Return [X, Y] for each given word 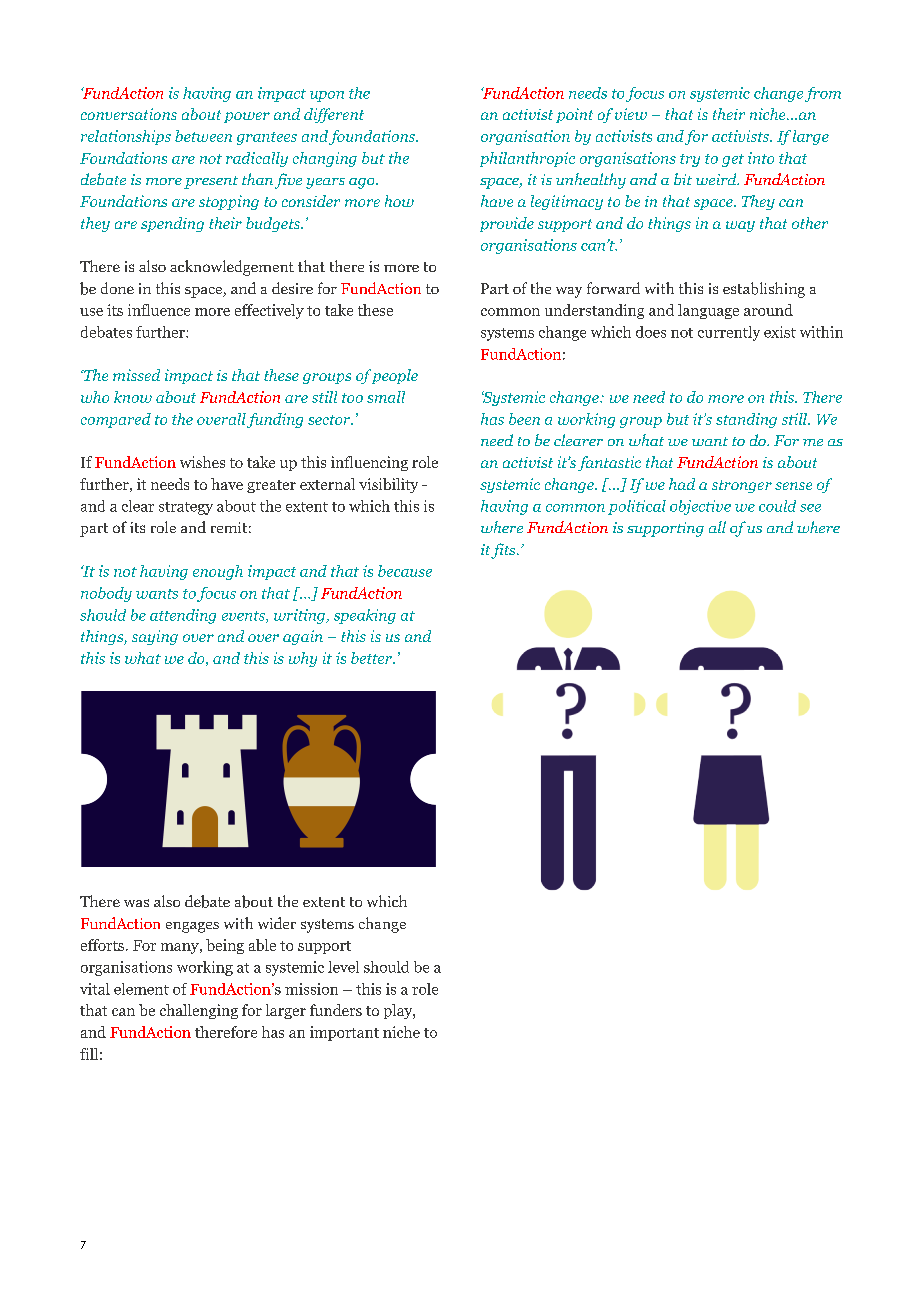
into [761, 158]
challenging [199, 1011]
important [344, 1033]
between [203, 136]
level [343, 967]
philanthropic [527, 159]
